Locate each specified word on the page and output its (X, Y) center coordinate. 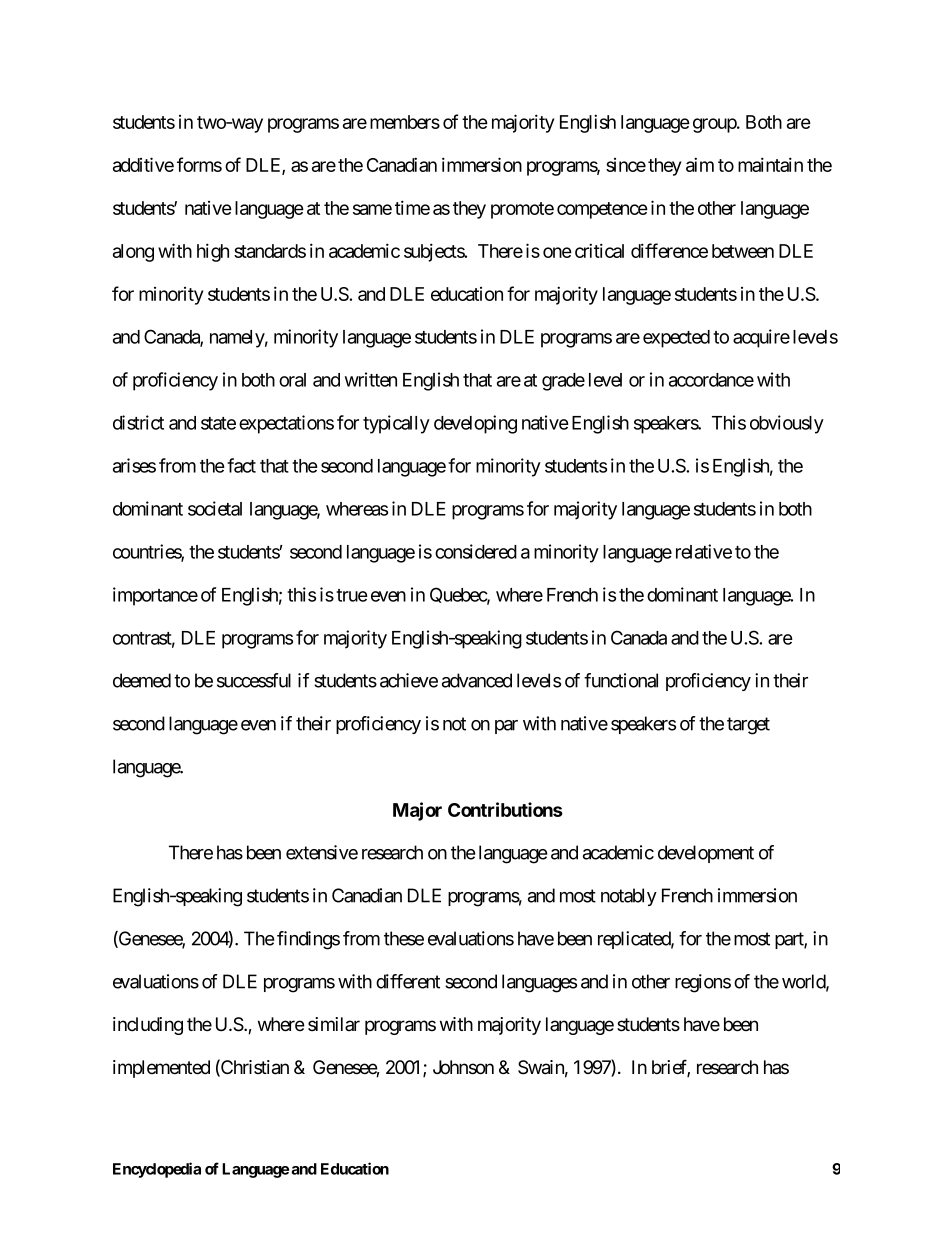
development (706, 854)
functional (621, 680)
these (404, 938)
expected (676, 339)
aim (700, 164)
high (213, 252)
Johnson (463, 1067)
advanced (477, 680)
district (138, 422)
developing (475, 424)
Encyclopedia (157, 1170)
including (148, 1026)
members (405, 122)
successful (254, 680)
